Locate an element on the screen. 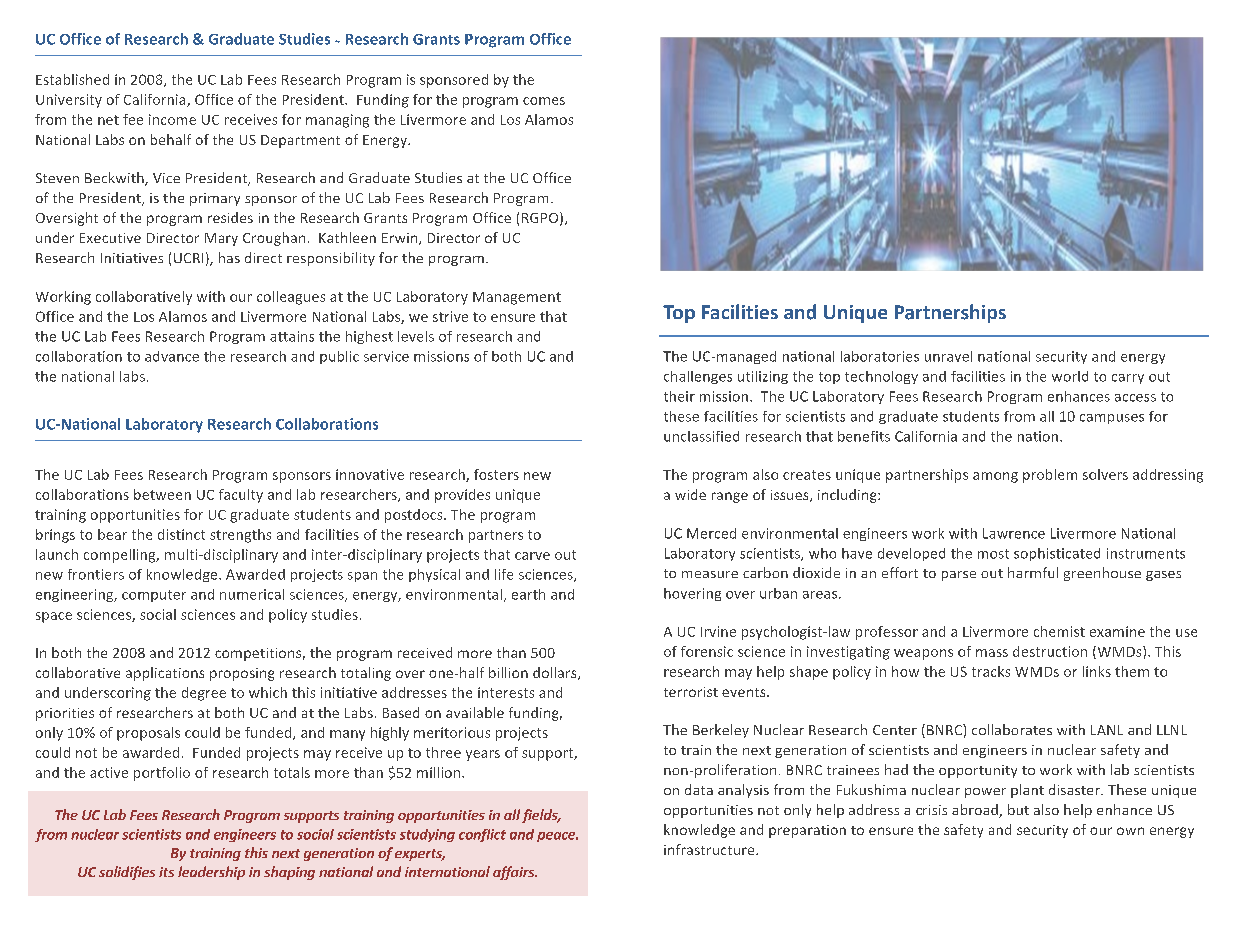  problem is located at coordinates (1050, 476).
